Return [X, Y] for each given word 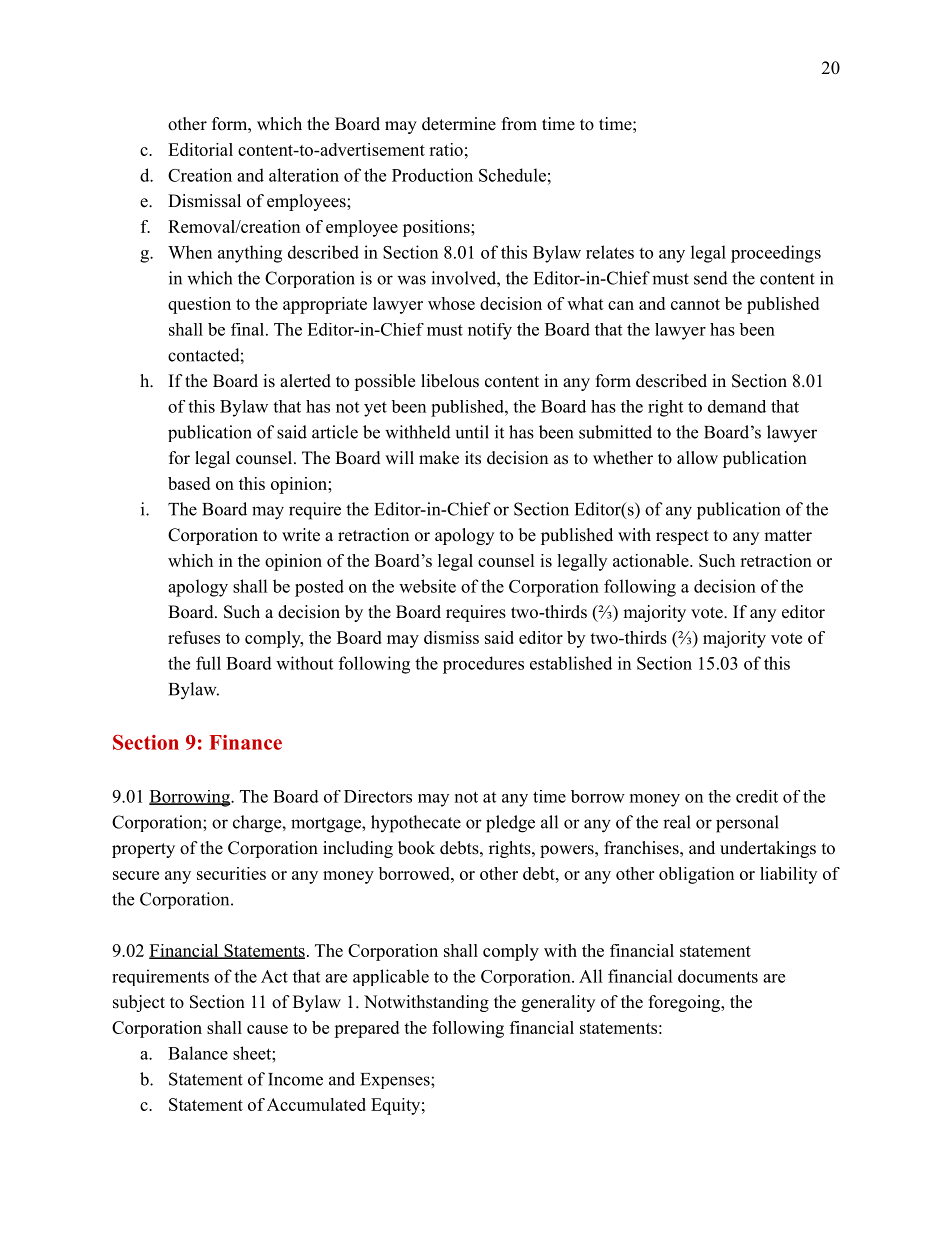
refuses [194, 637]
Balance [198, 1053]
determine [459, 124]
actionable [652, 560]
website [427, 586]
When [190, 252]
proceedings [776, 254]
